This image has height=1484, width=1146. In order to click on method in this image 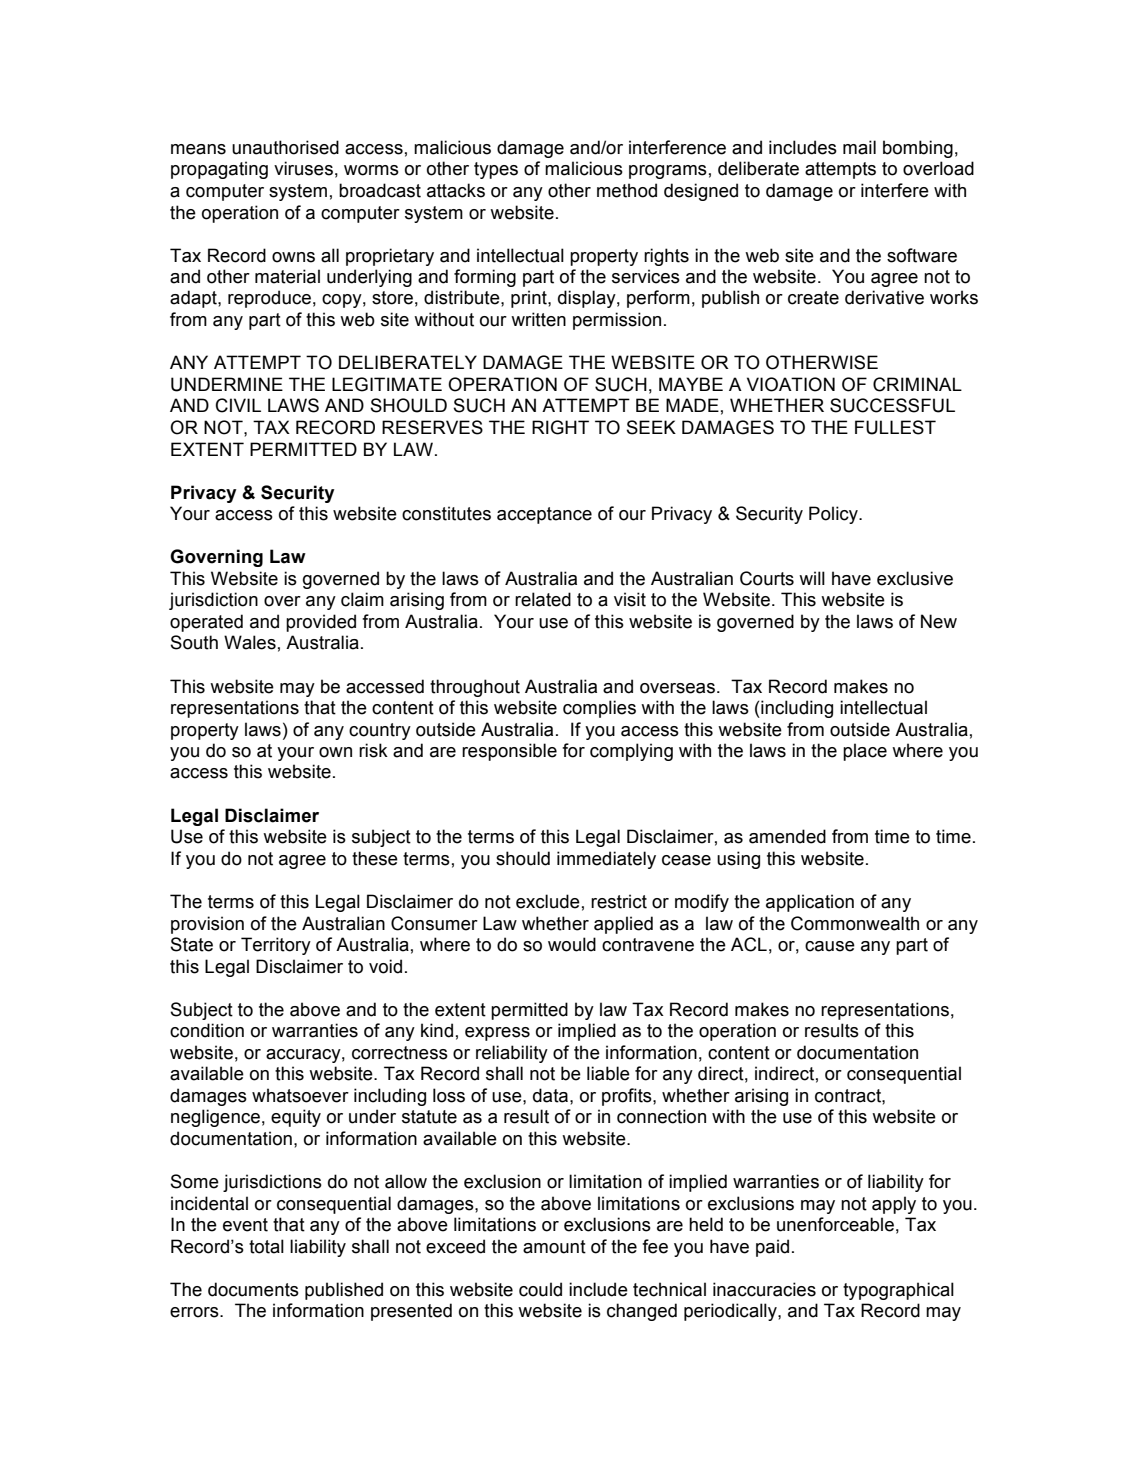, I will do `click(627, 190)`.
